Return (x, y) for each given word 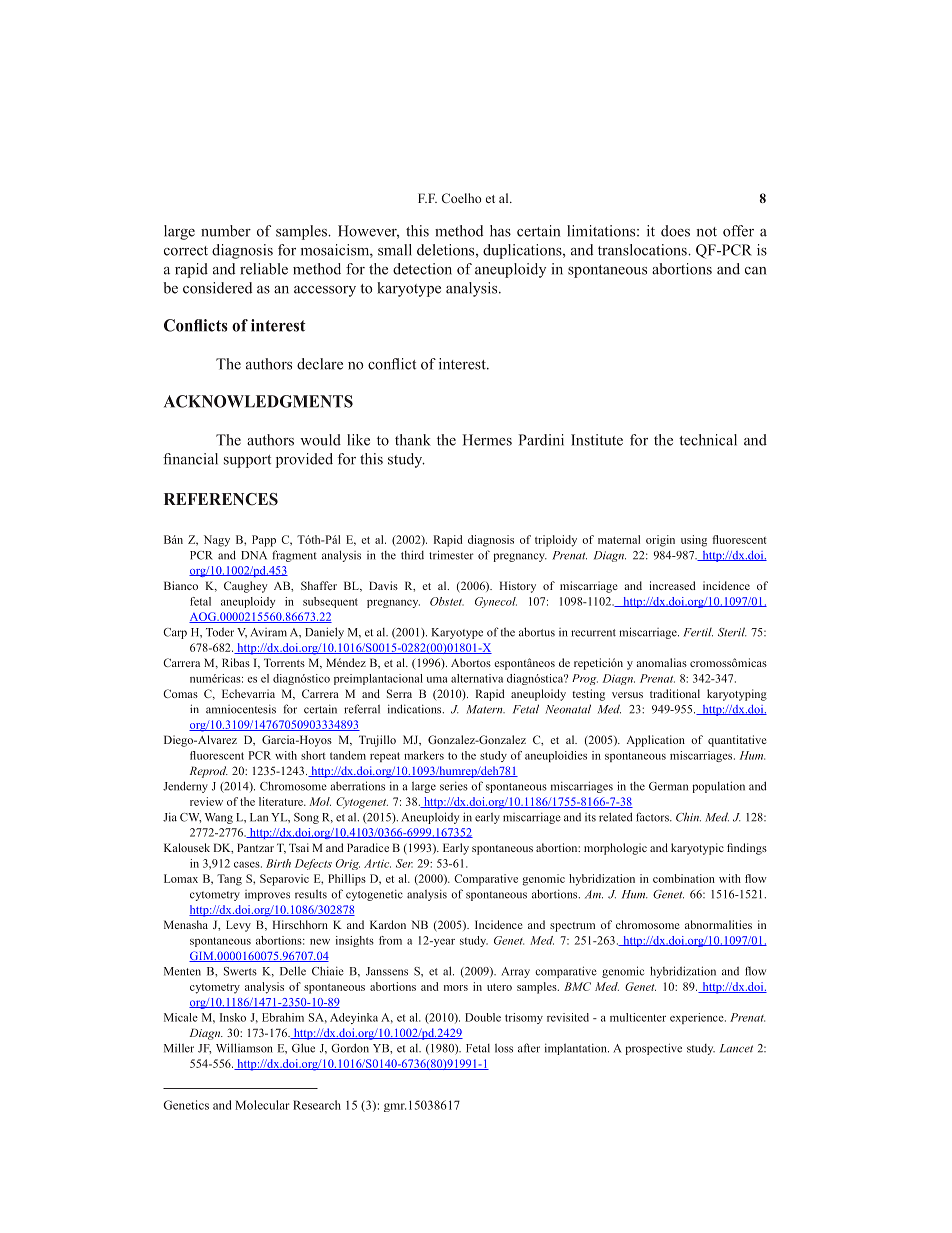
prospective (653, 1049)
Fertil (698, 632)
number (226, 231)
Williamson (244, 1048)
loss (504, 1048)
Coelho (461, 198)
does (675, 231)
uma (437, 680)
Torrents (284, 662)
